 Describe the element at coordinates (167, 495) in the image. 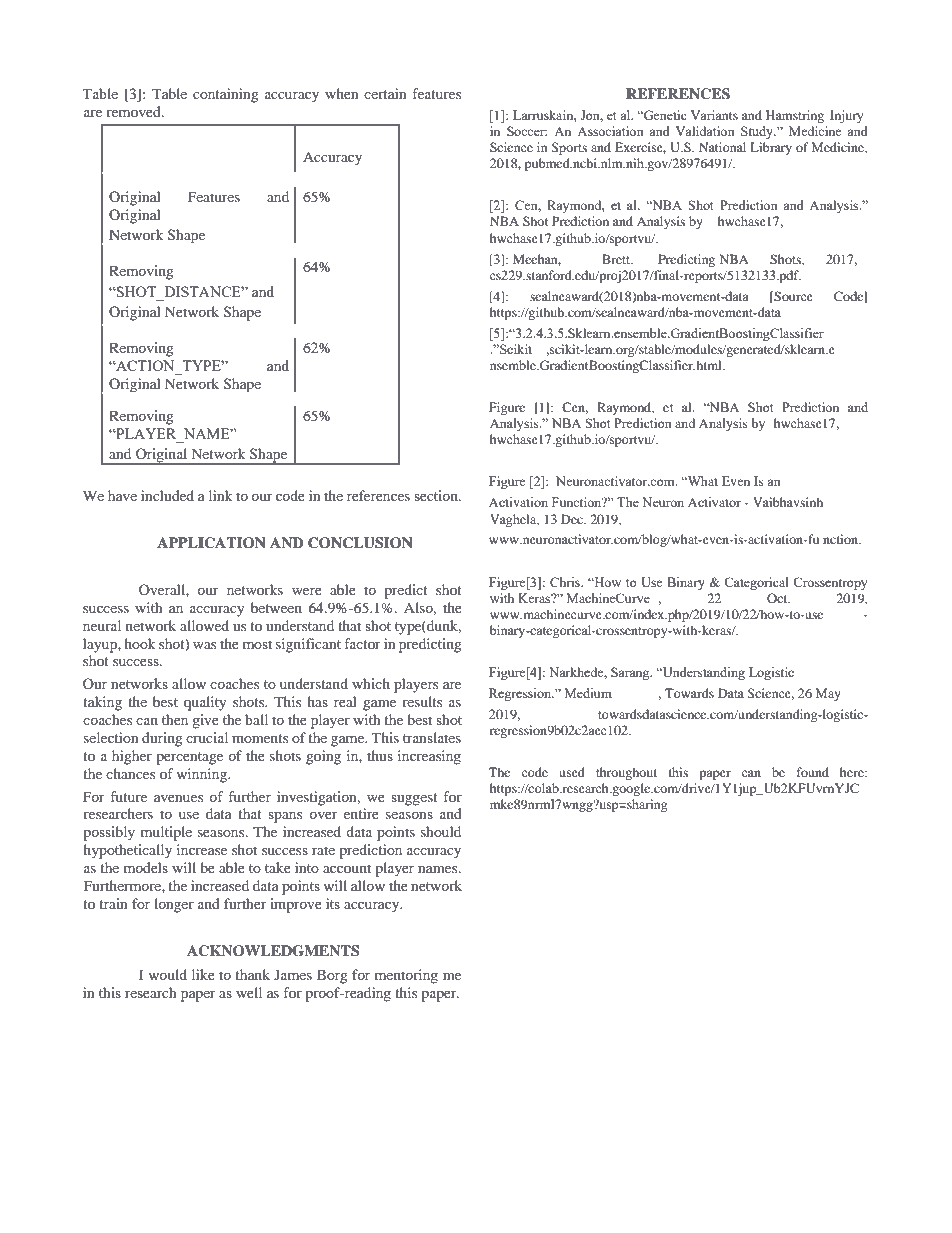

I see `included` at that location.
